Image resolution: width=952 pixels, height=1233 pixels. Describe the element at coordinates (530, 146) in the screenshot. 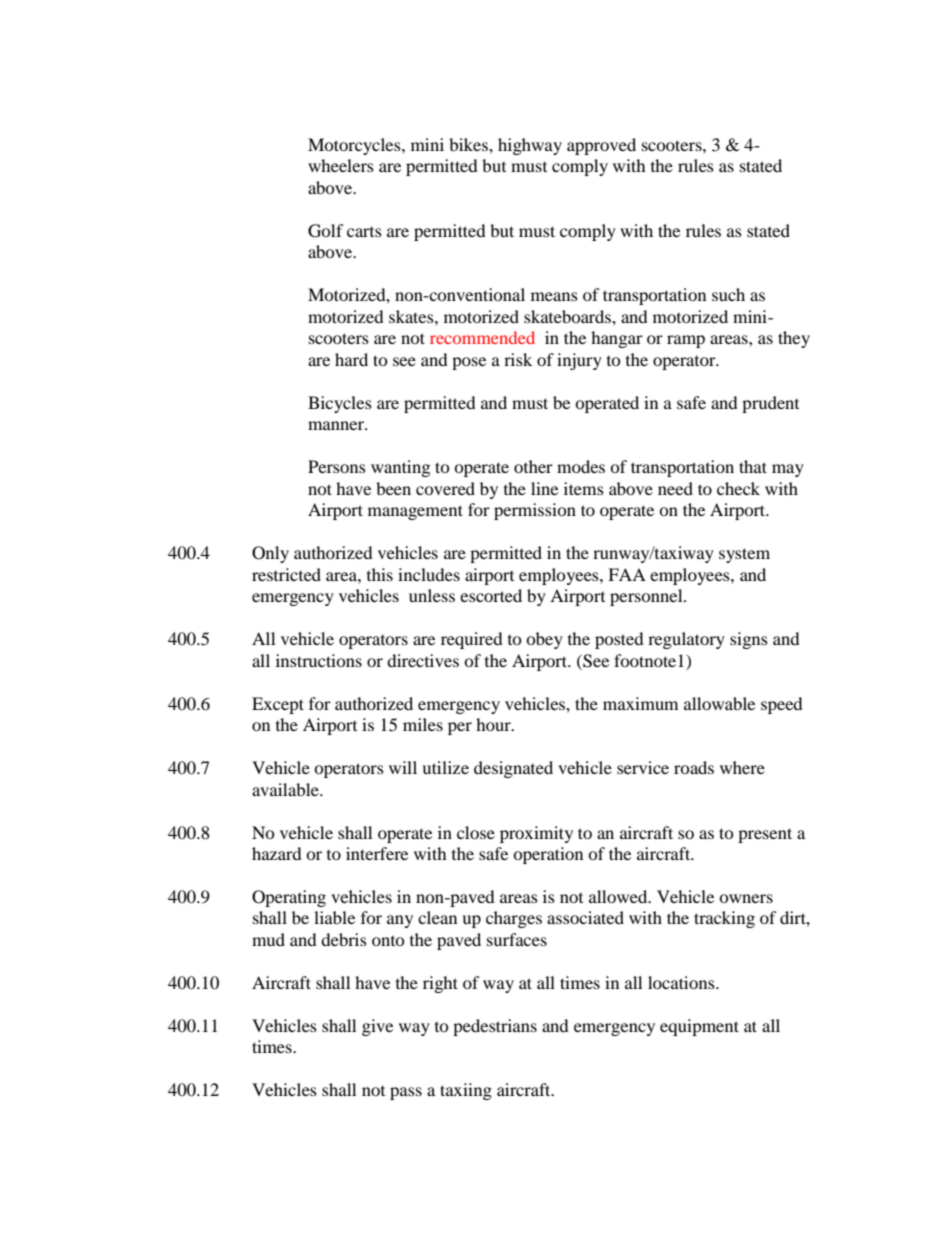

I see `highway` at that location.
